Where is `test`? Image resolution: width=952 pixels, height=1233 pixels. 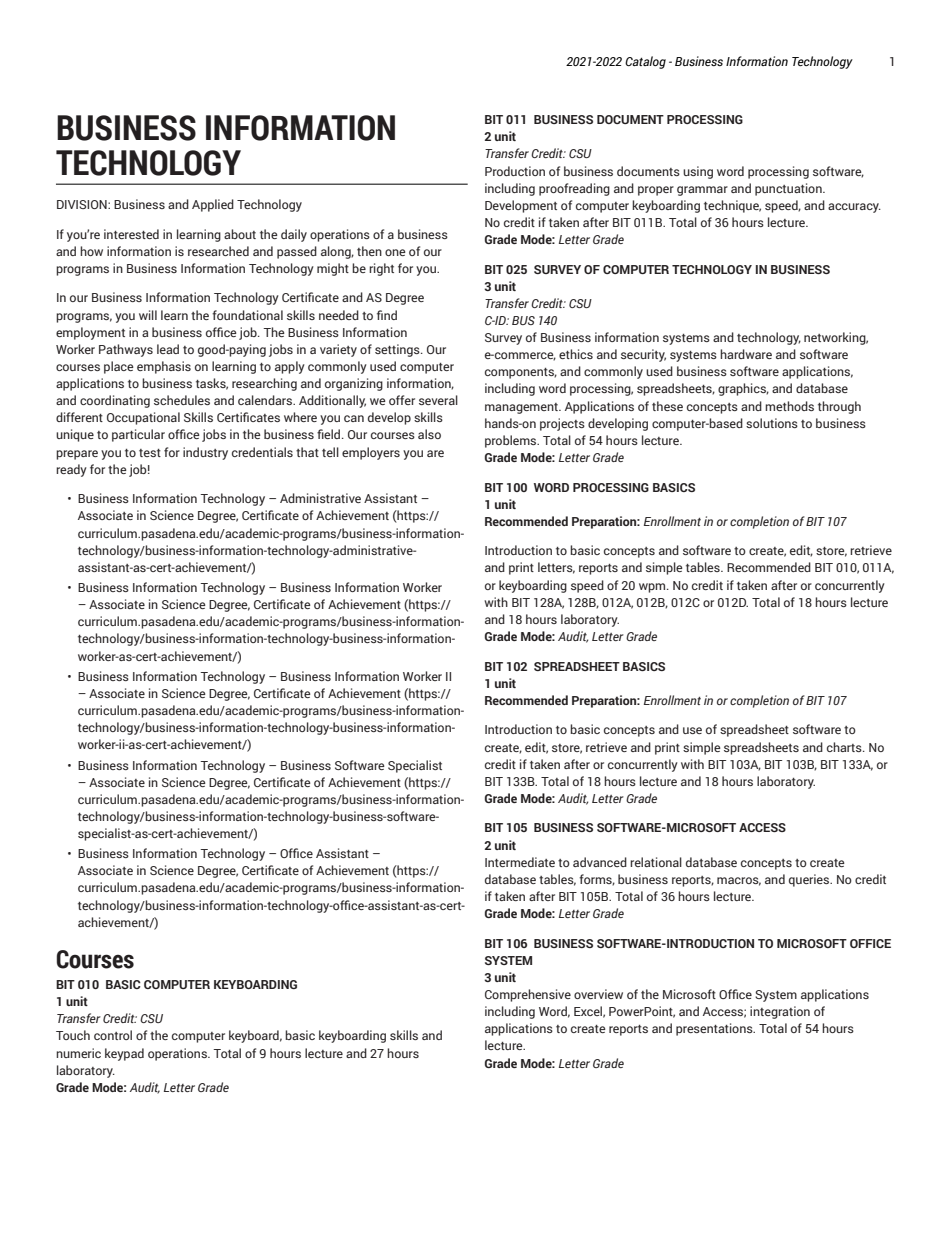
test is located at coordinates (150, 453).
